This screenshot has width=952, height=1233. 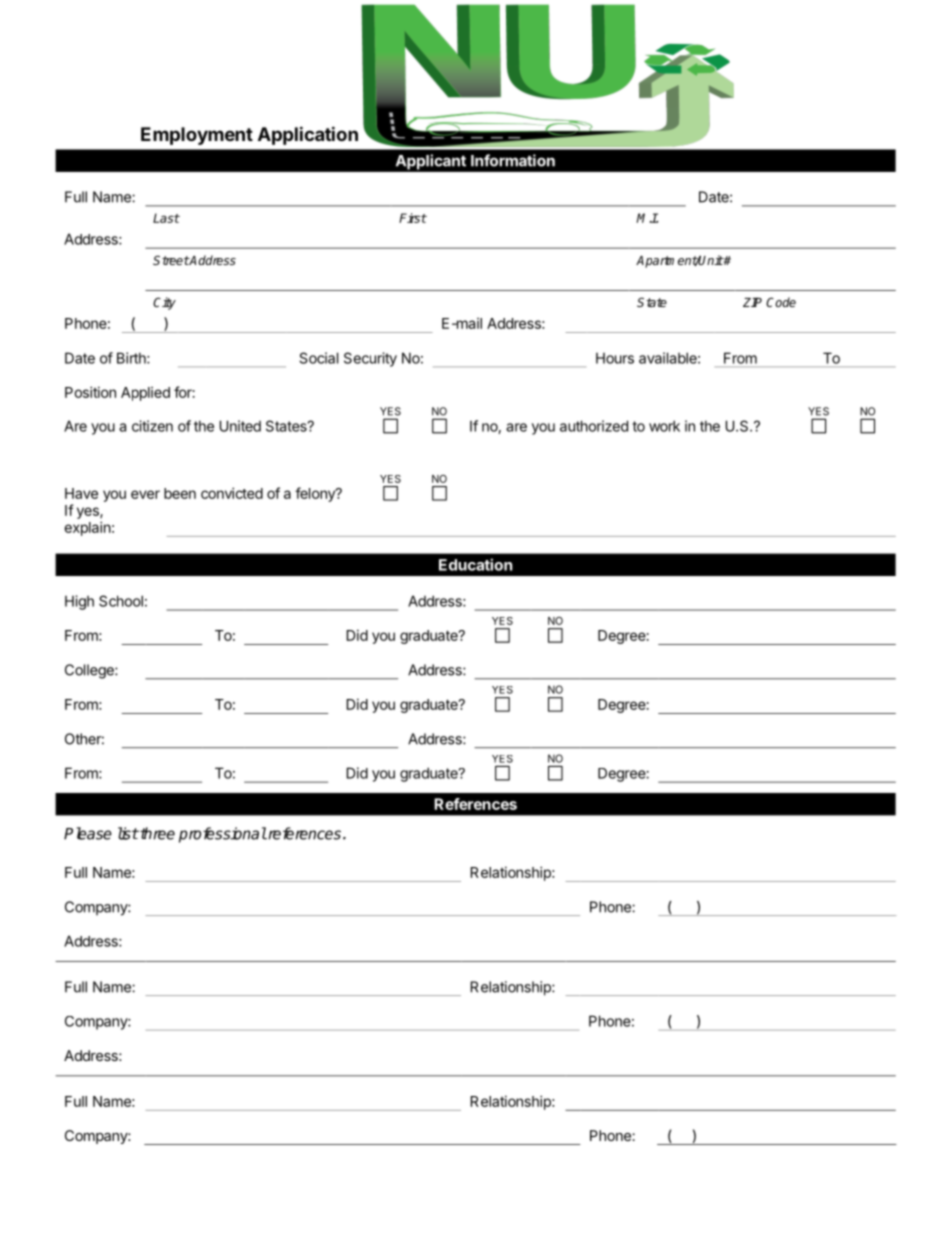 What do you see at coordinates (197, 136) in the screenshot?
I see `Employment` at bounding box center [197, 136].
